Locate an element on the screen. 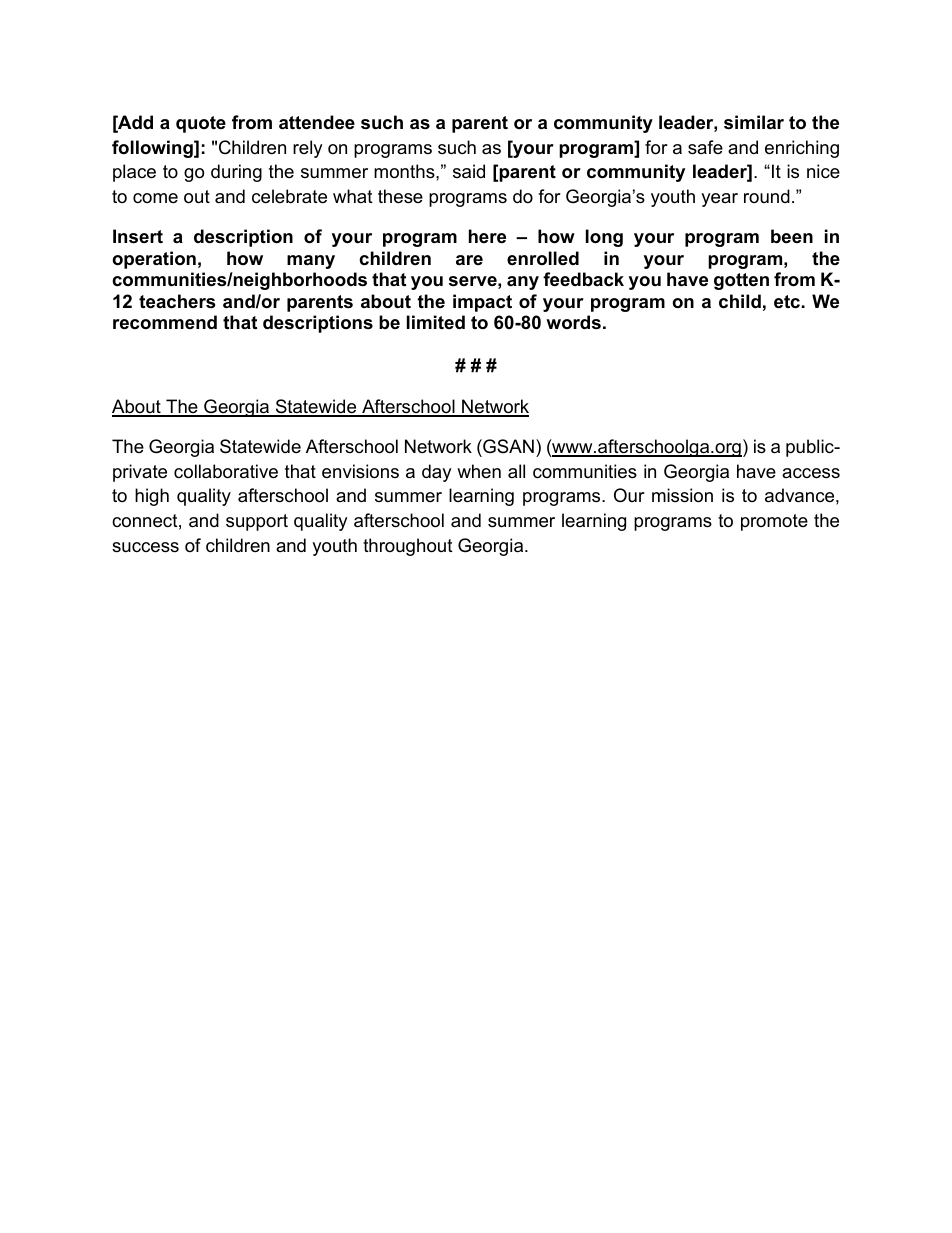 Image resolution: width=952 pixels, height=1233 pixels. promote is located at coordinates (774, 522).
